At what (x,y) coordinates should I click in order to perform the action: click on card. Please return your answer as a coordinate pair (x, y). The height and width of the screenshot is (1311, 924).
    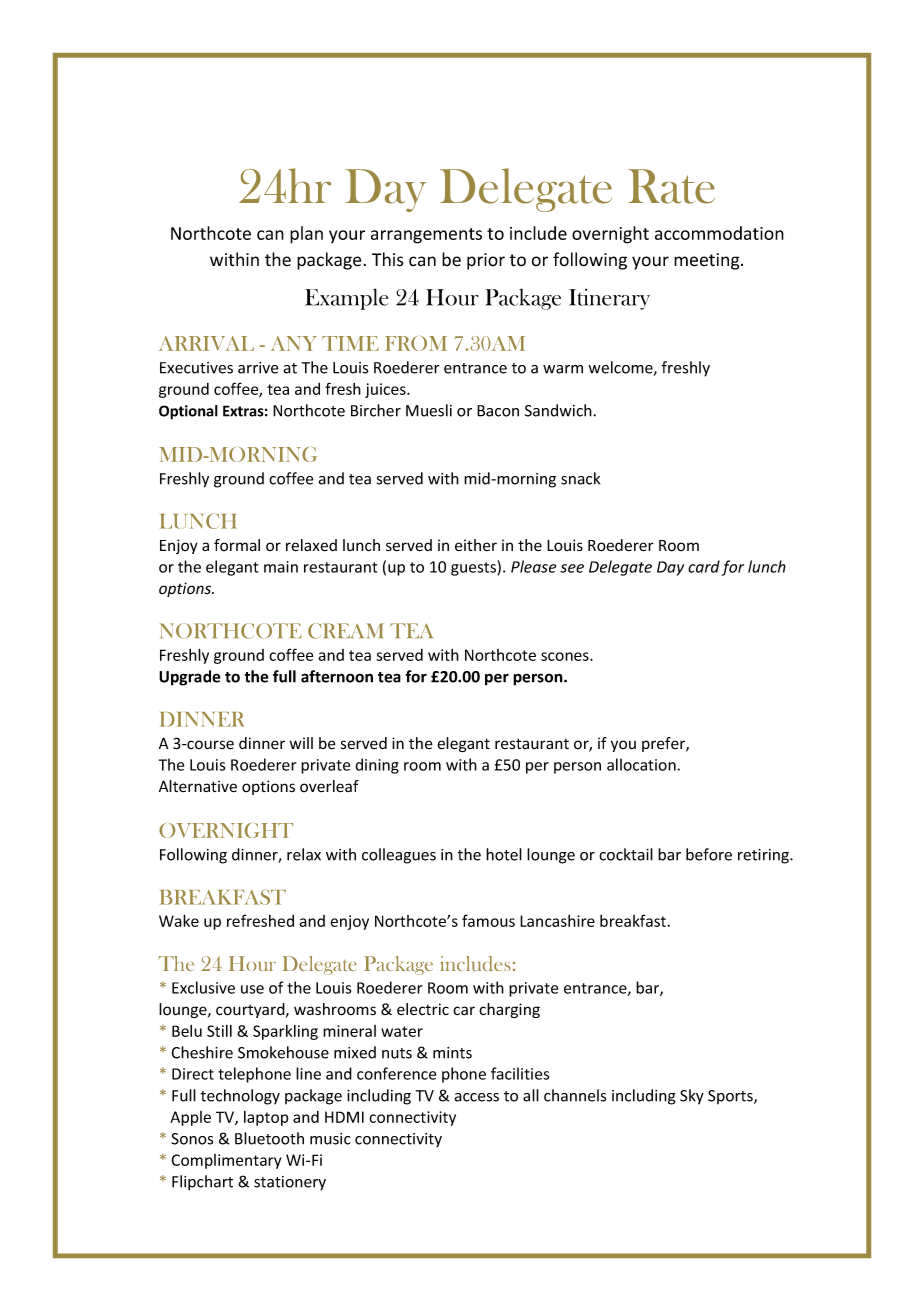
    Looking at the image, I should click on (704, 566).
